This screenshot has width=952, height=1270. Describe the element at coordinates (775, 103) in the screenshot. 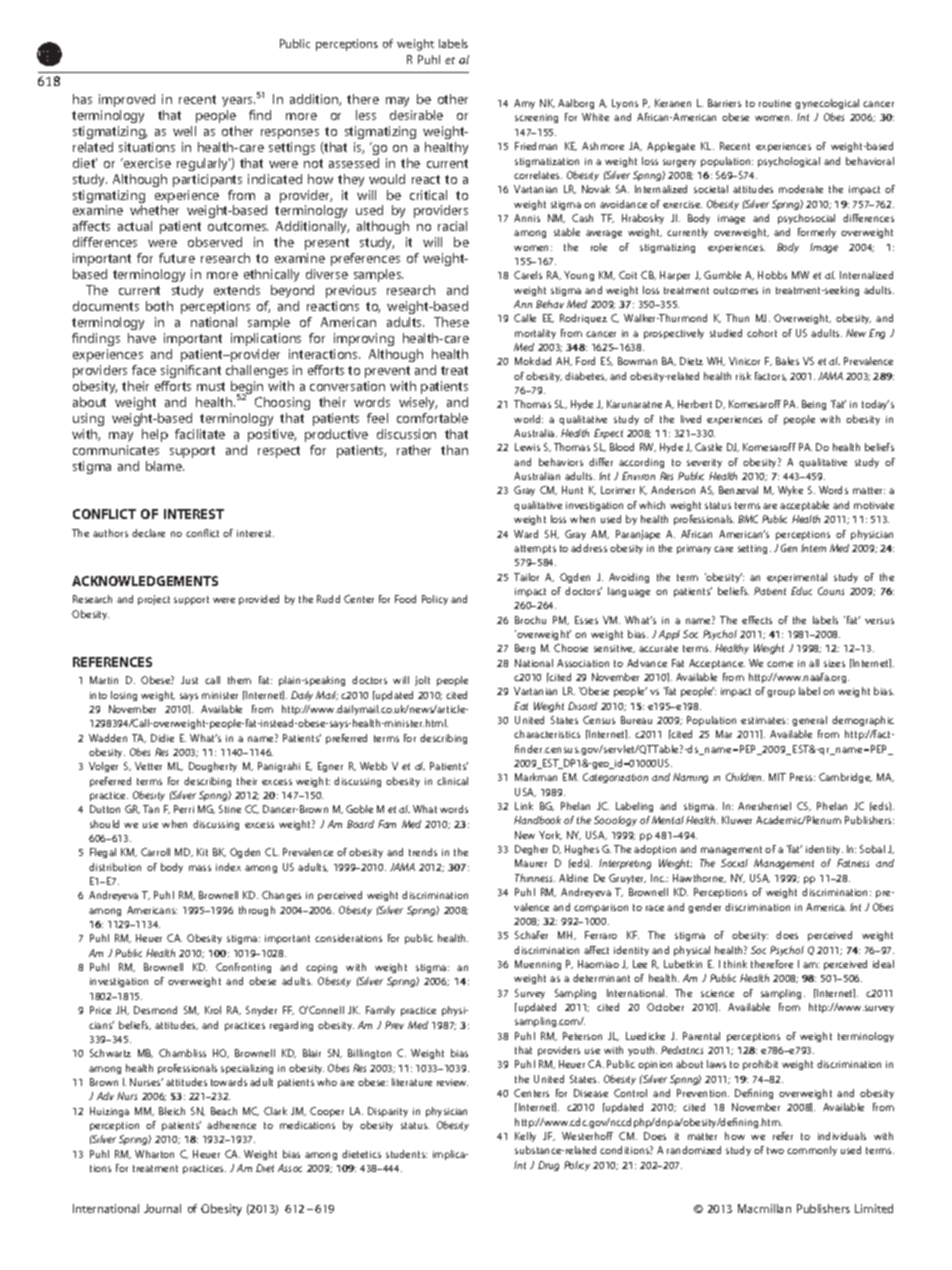

I see `routine` at that location.
